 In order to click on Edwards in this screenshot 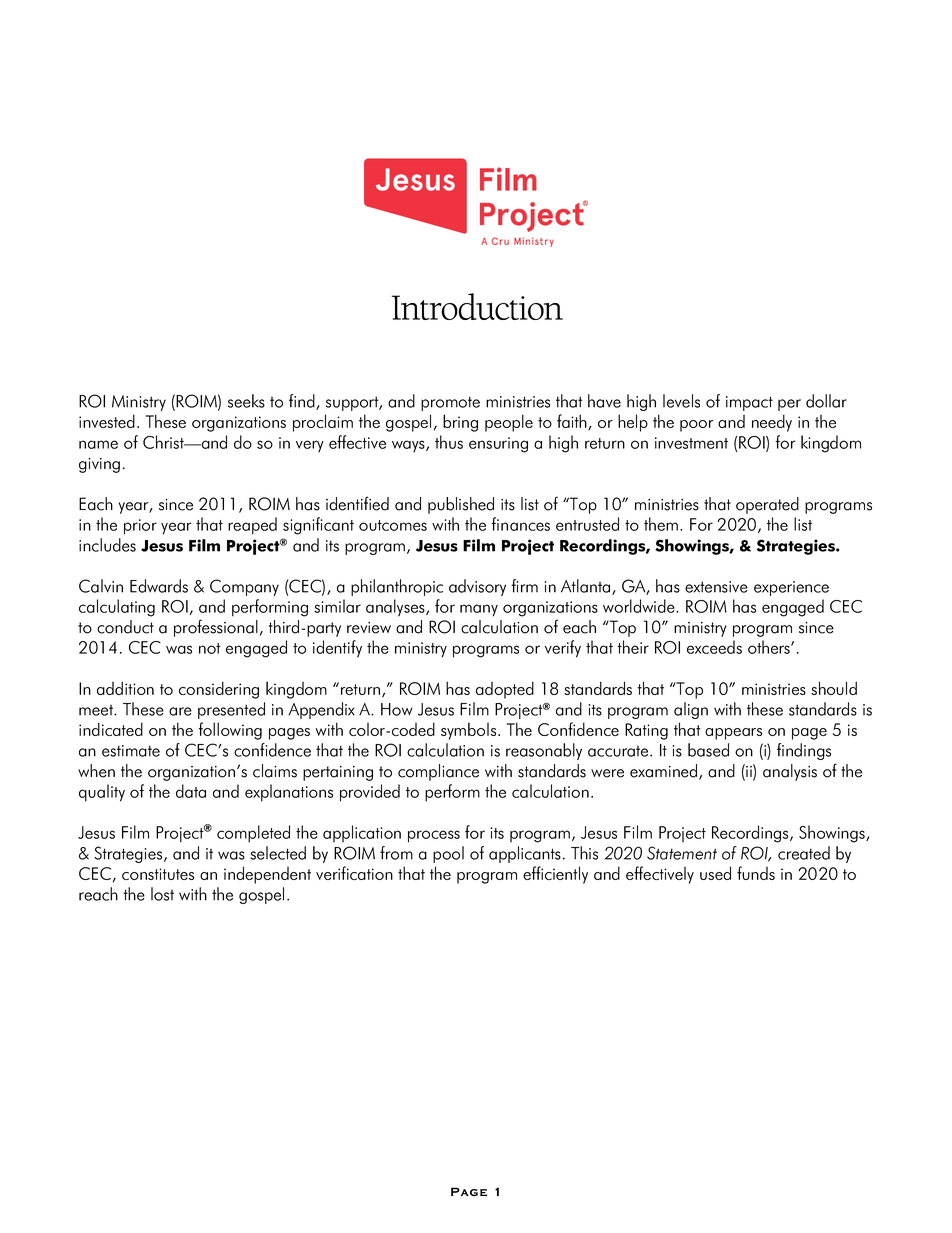, I will do `click(159, 586)`.
